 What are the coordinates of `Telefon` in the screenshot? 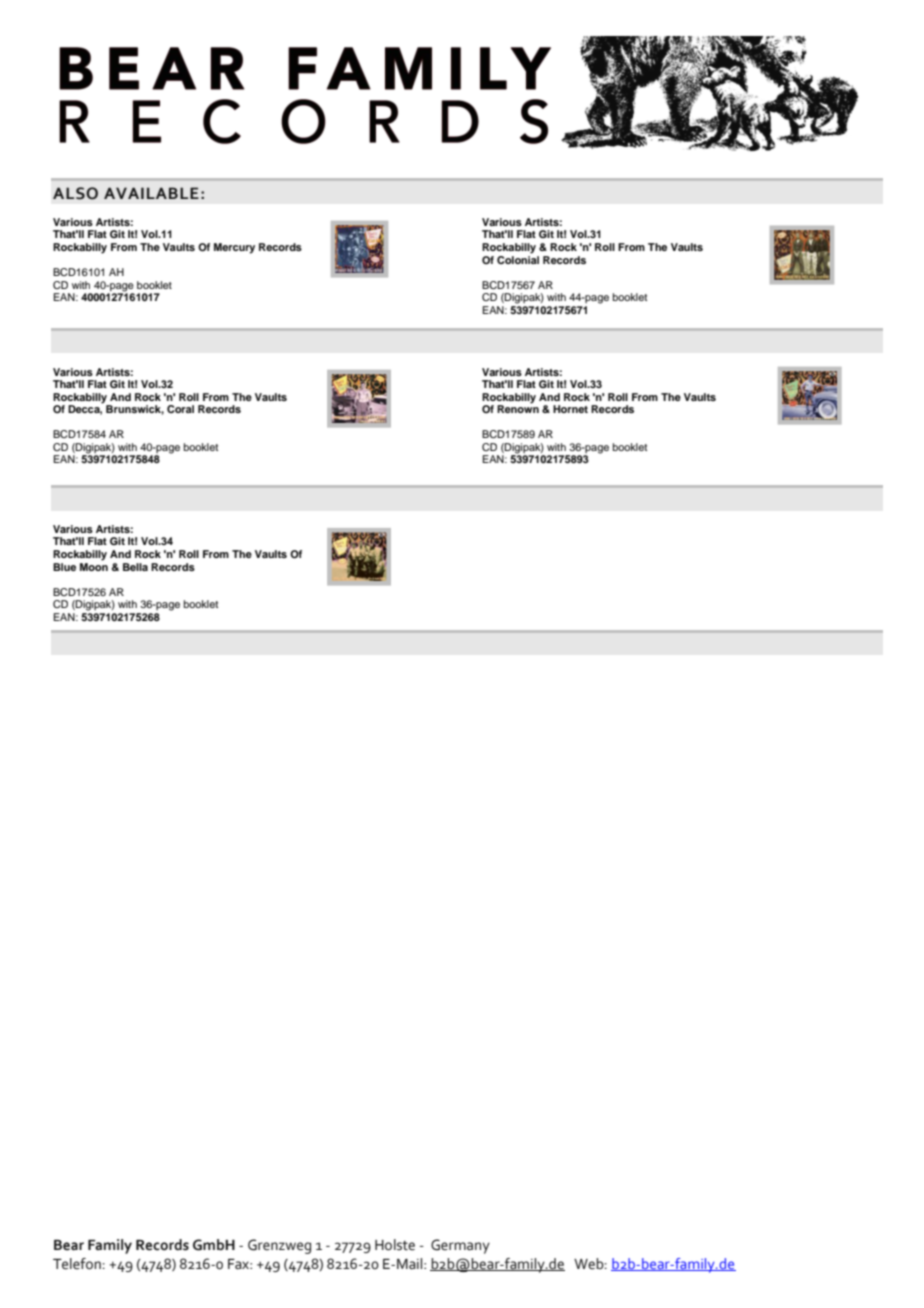 It's located at (78, 1264).
